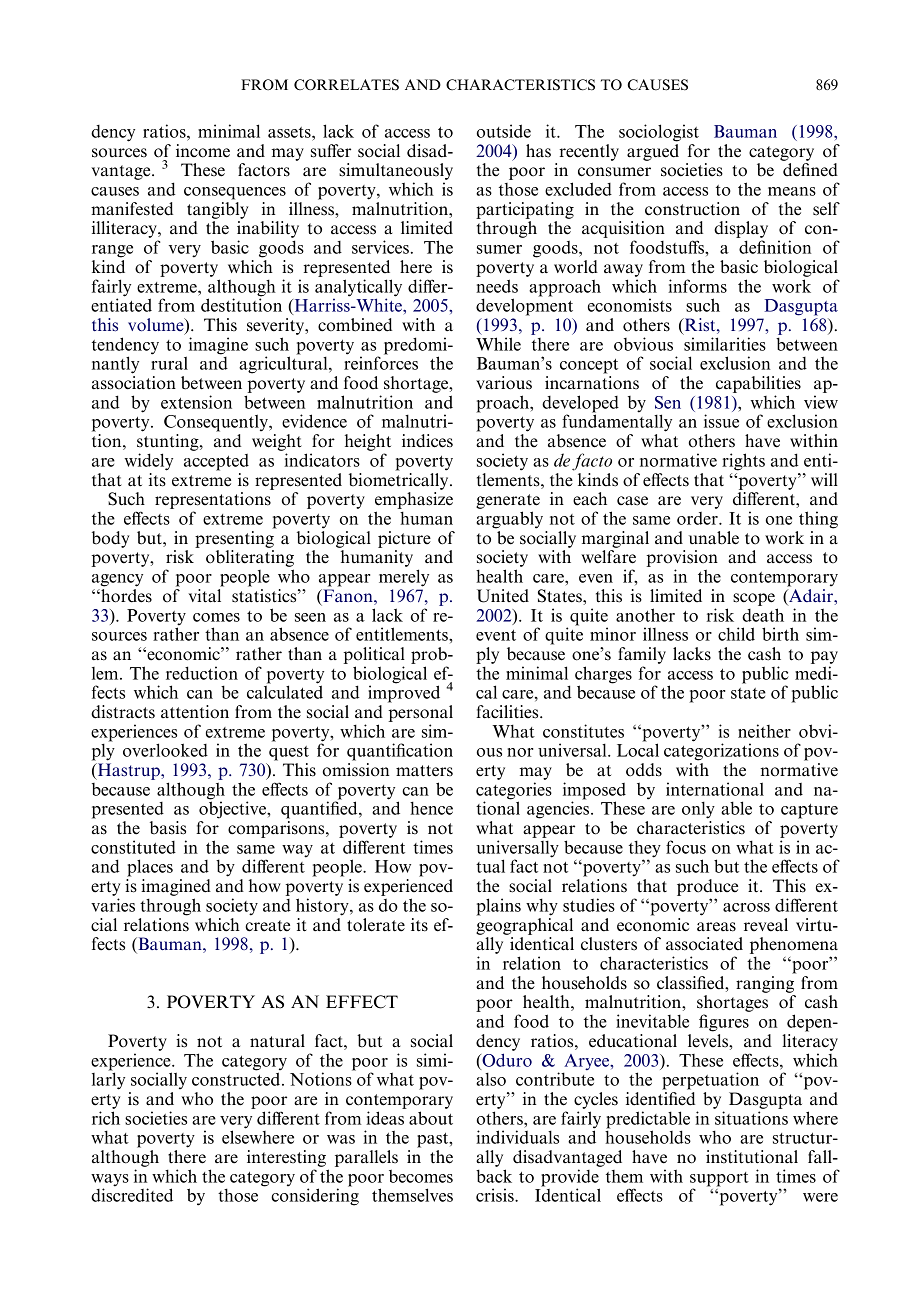 The image size is (924, 1315). What do you see at coordinates (203, 151) in the screenshot?
I see `income` at bounding box center [203, 151].
